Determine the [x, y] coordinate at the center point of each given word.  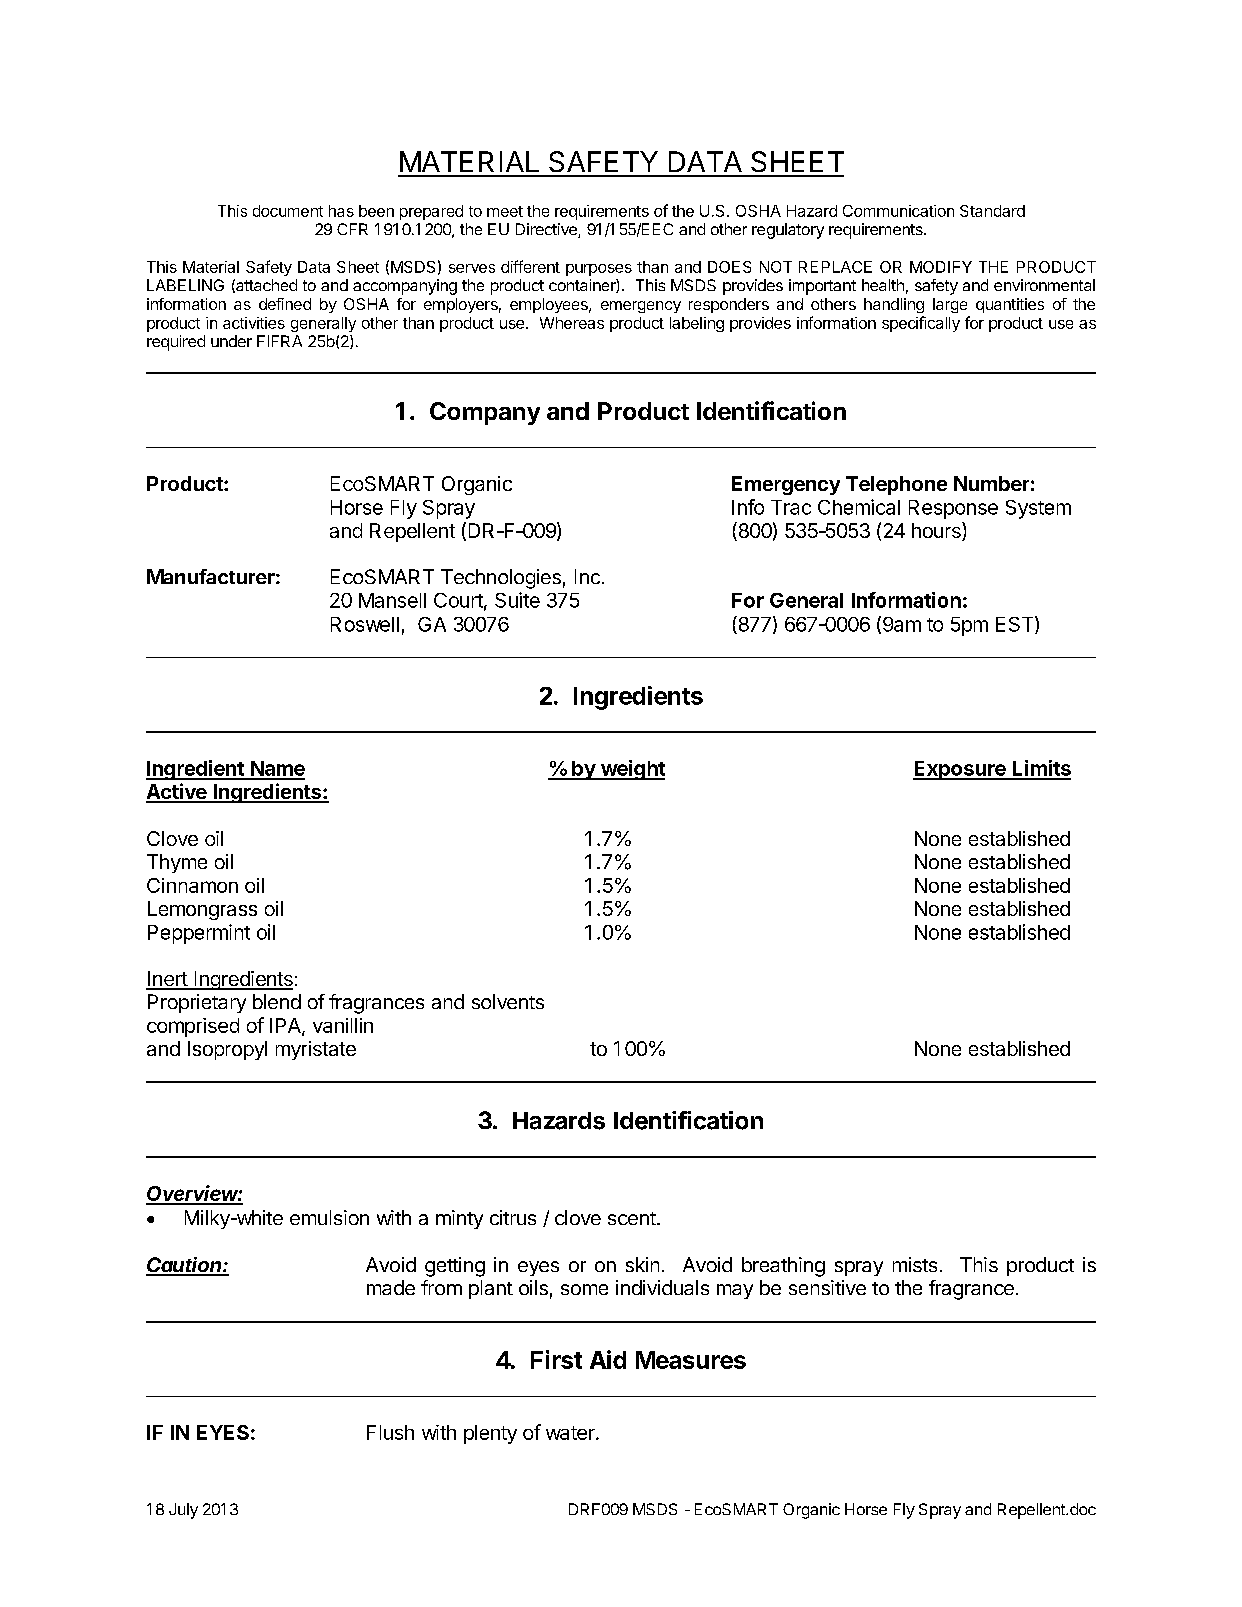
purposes [599, 270]
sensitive [827, 1287]
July [183, 1511]
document [288, 211]
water [571, 1433]
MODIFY [941, 267]
